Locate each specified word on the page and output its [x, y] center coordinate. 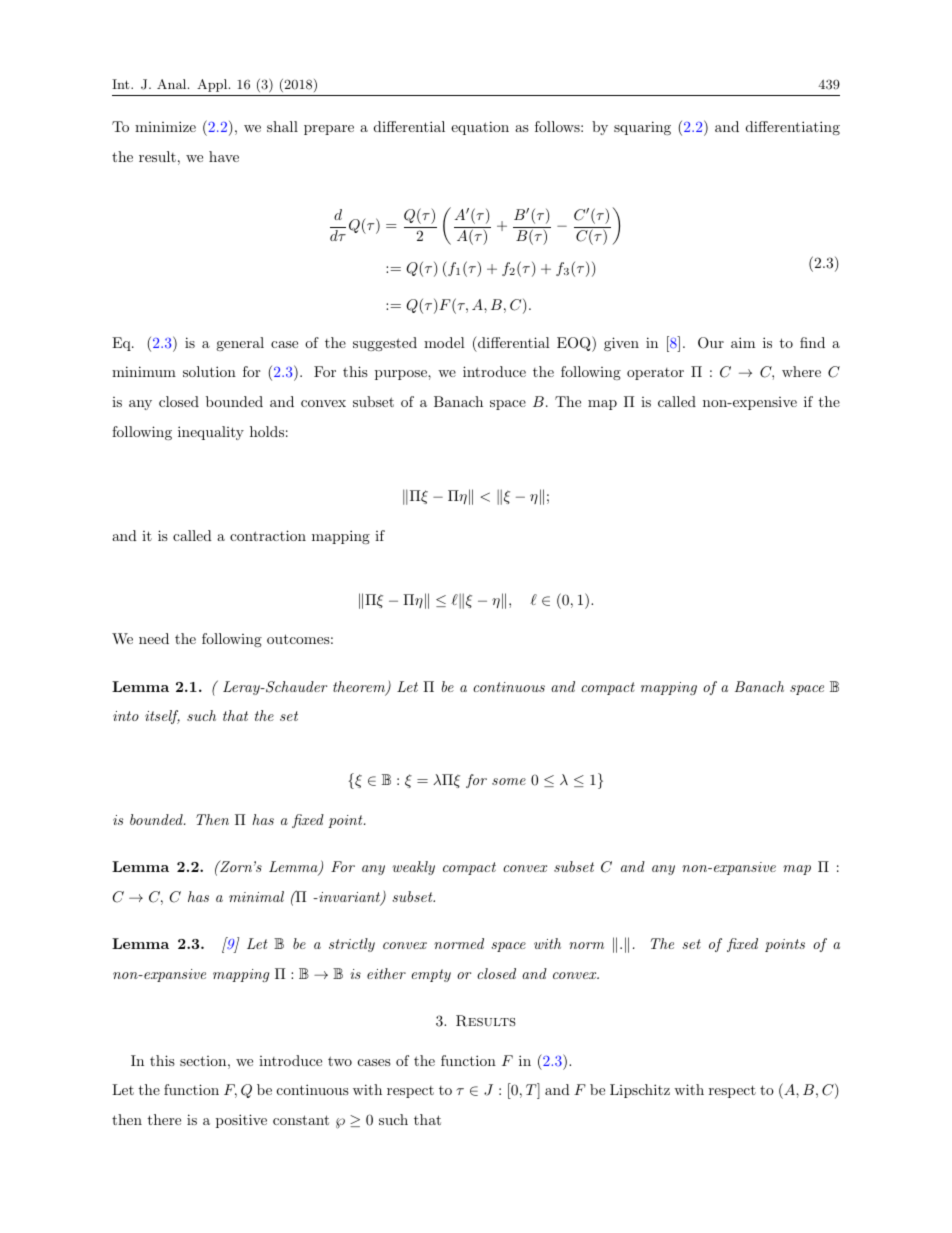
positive [241, 1121]
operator [655, 374]
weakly [413, 868]
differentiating [793, 128]
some [509, 781]
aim [743, 342]
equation [480, 128]
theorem [360, 688]
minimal [256, 896]
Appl [213, 85]
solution [209, 371]
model [444, 342]
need [154, 638]
